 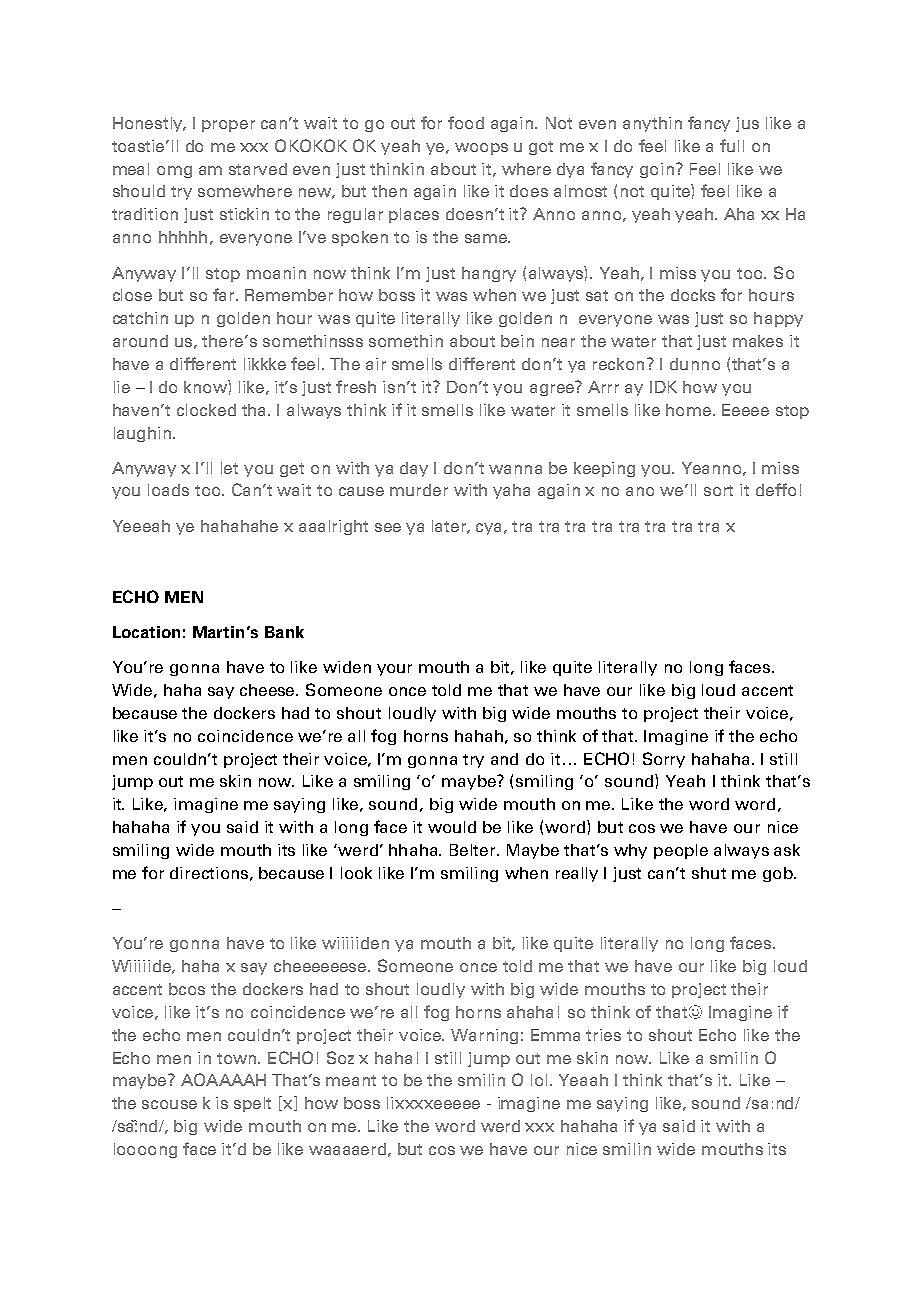 What do you see at coordinates (452, 827) in the document?
I see `would` at bounding box center [452, 827].
